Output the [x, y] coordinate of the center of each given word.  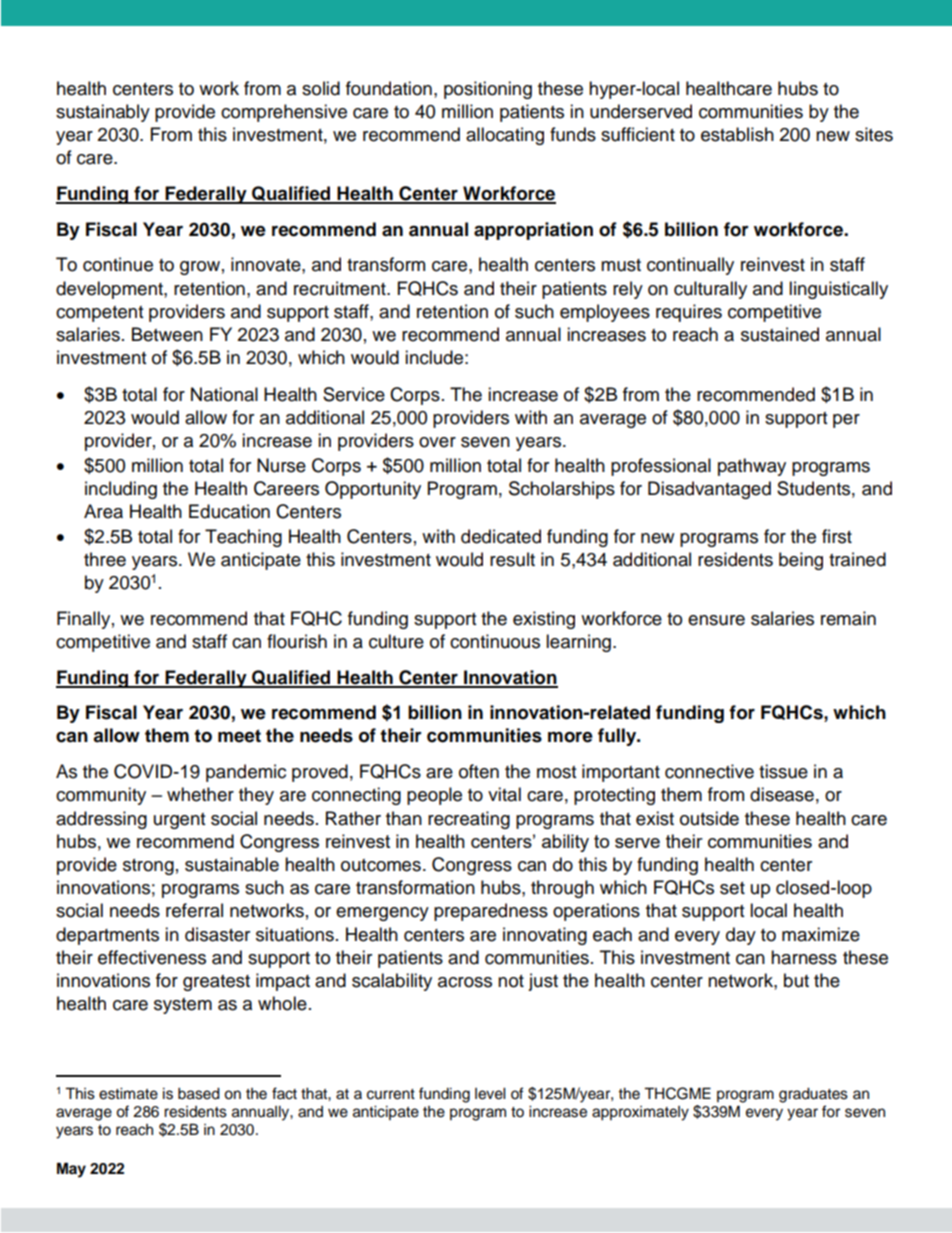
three [105, 559]
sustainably [103, 113]
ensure [716, 620]
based [199, 1094]
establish [737, 134]
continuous [495, 641]
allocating [505, 136]
